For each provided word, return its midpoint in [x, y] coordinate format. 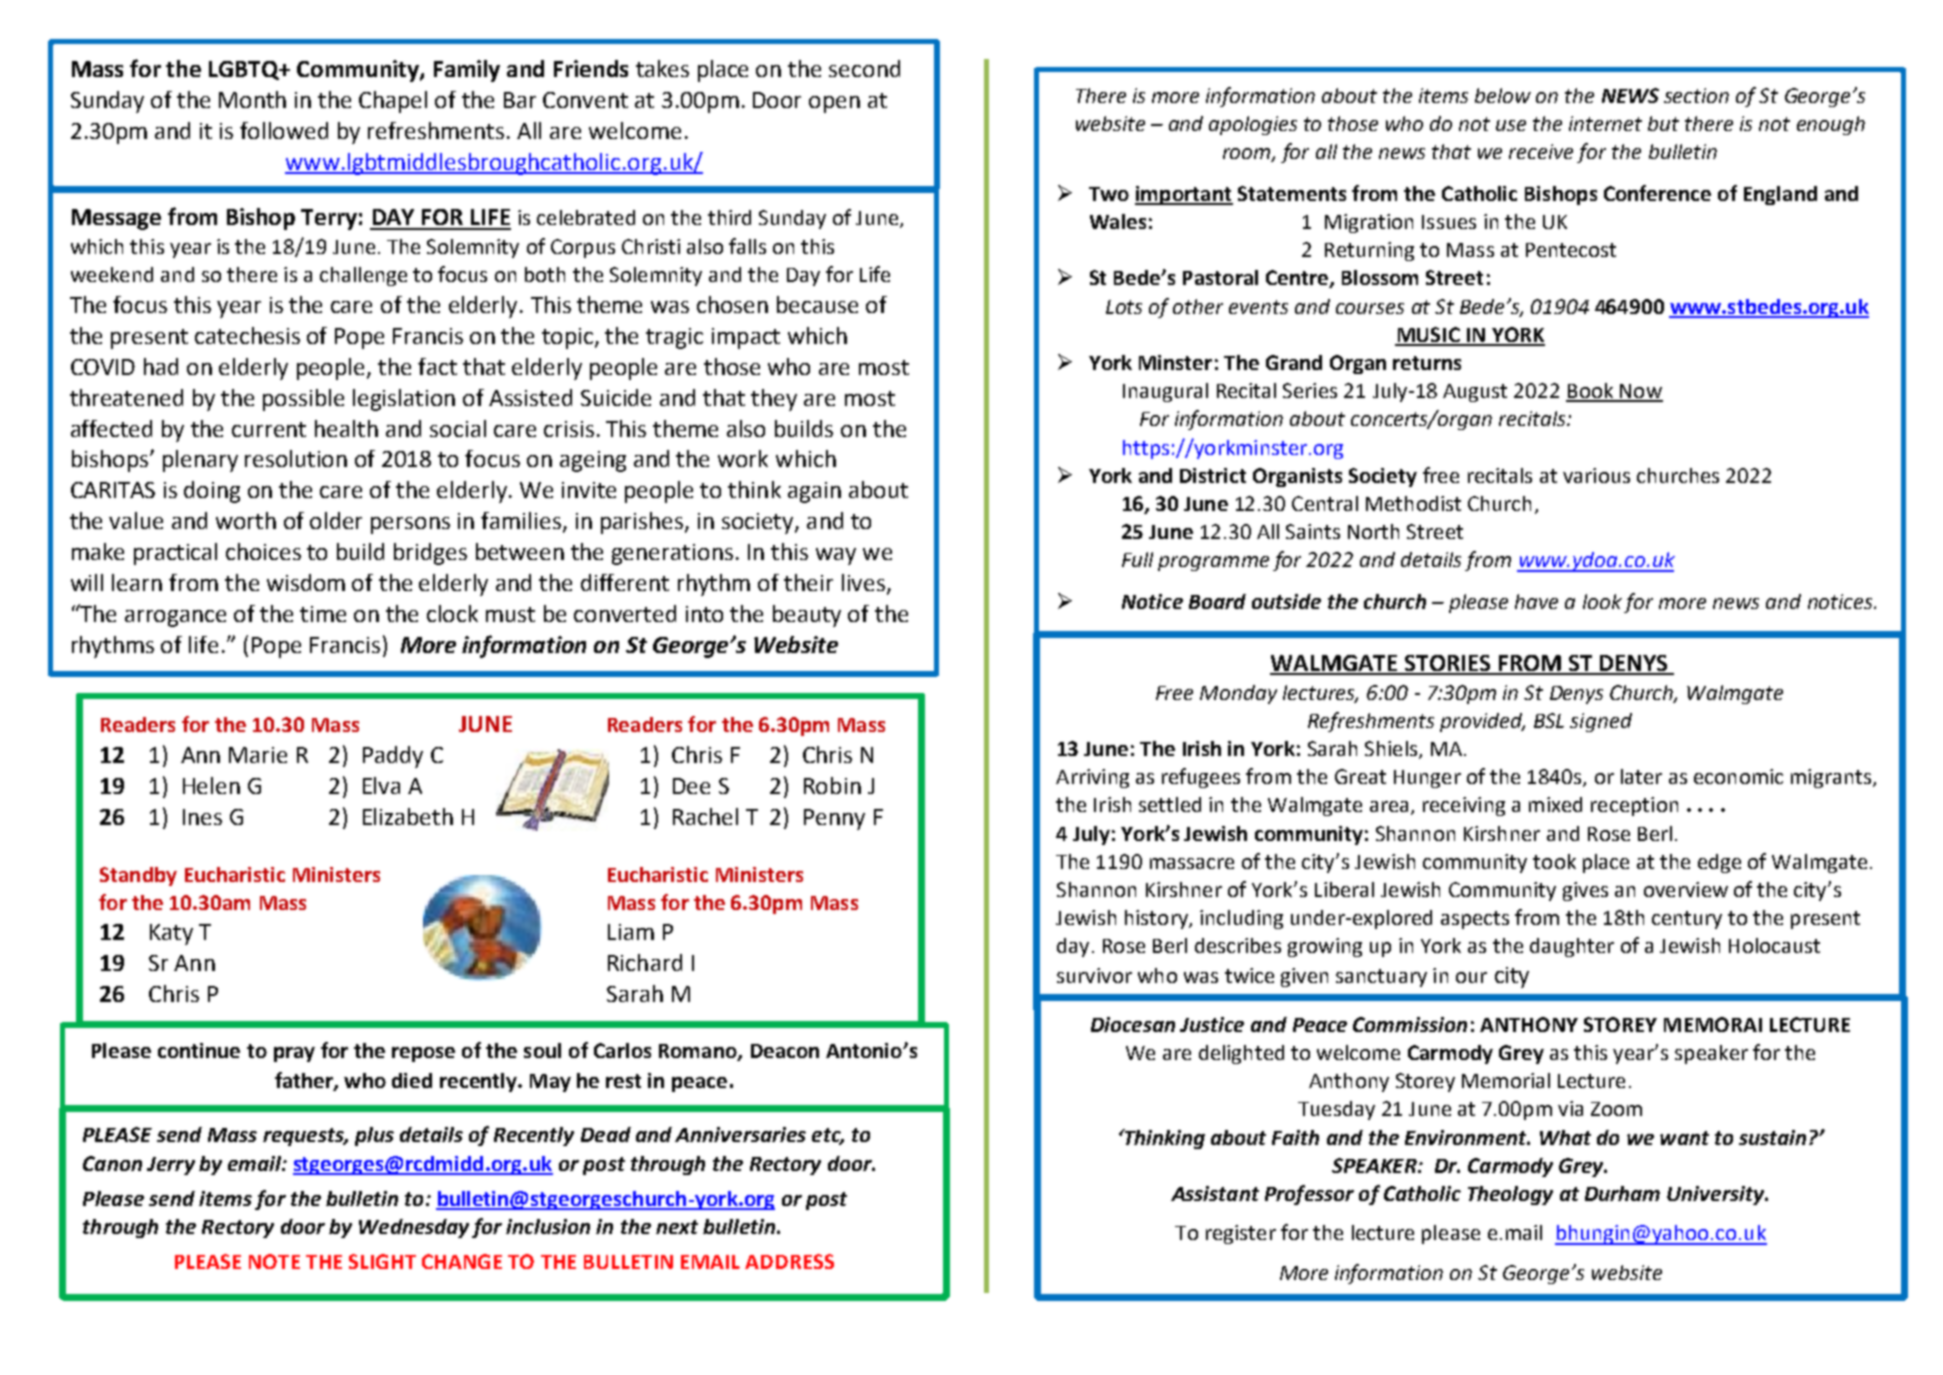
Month [252, 99]
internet [1605, 123]
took [1554, 861]
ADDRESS [789, 1261]
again [814, 492]
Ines [202, 817]
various [1596, 475]
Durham [1622, 1193]
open [834, 104]
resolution [296, 458]
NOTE [274, 1261]
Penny [834, 819]
